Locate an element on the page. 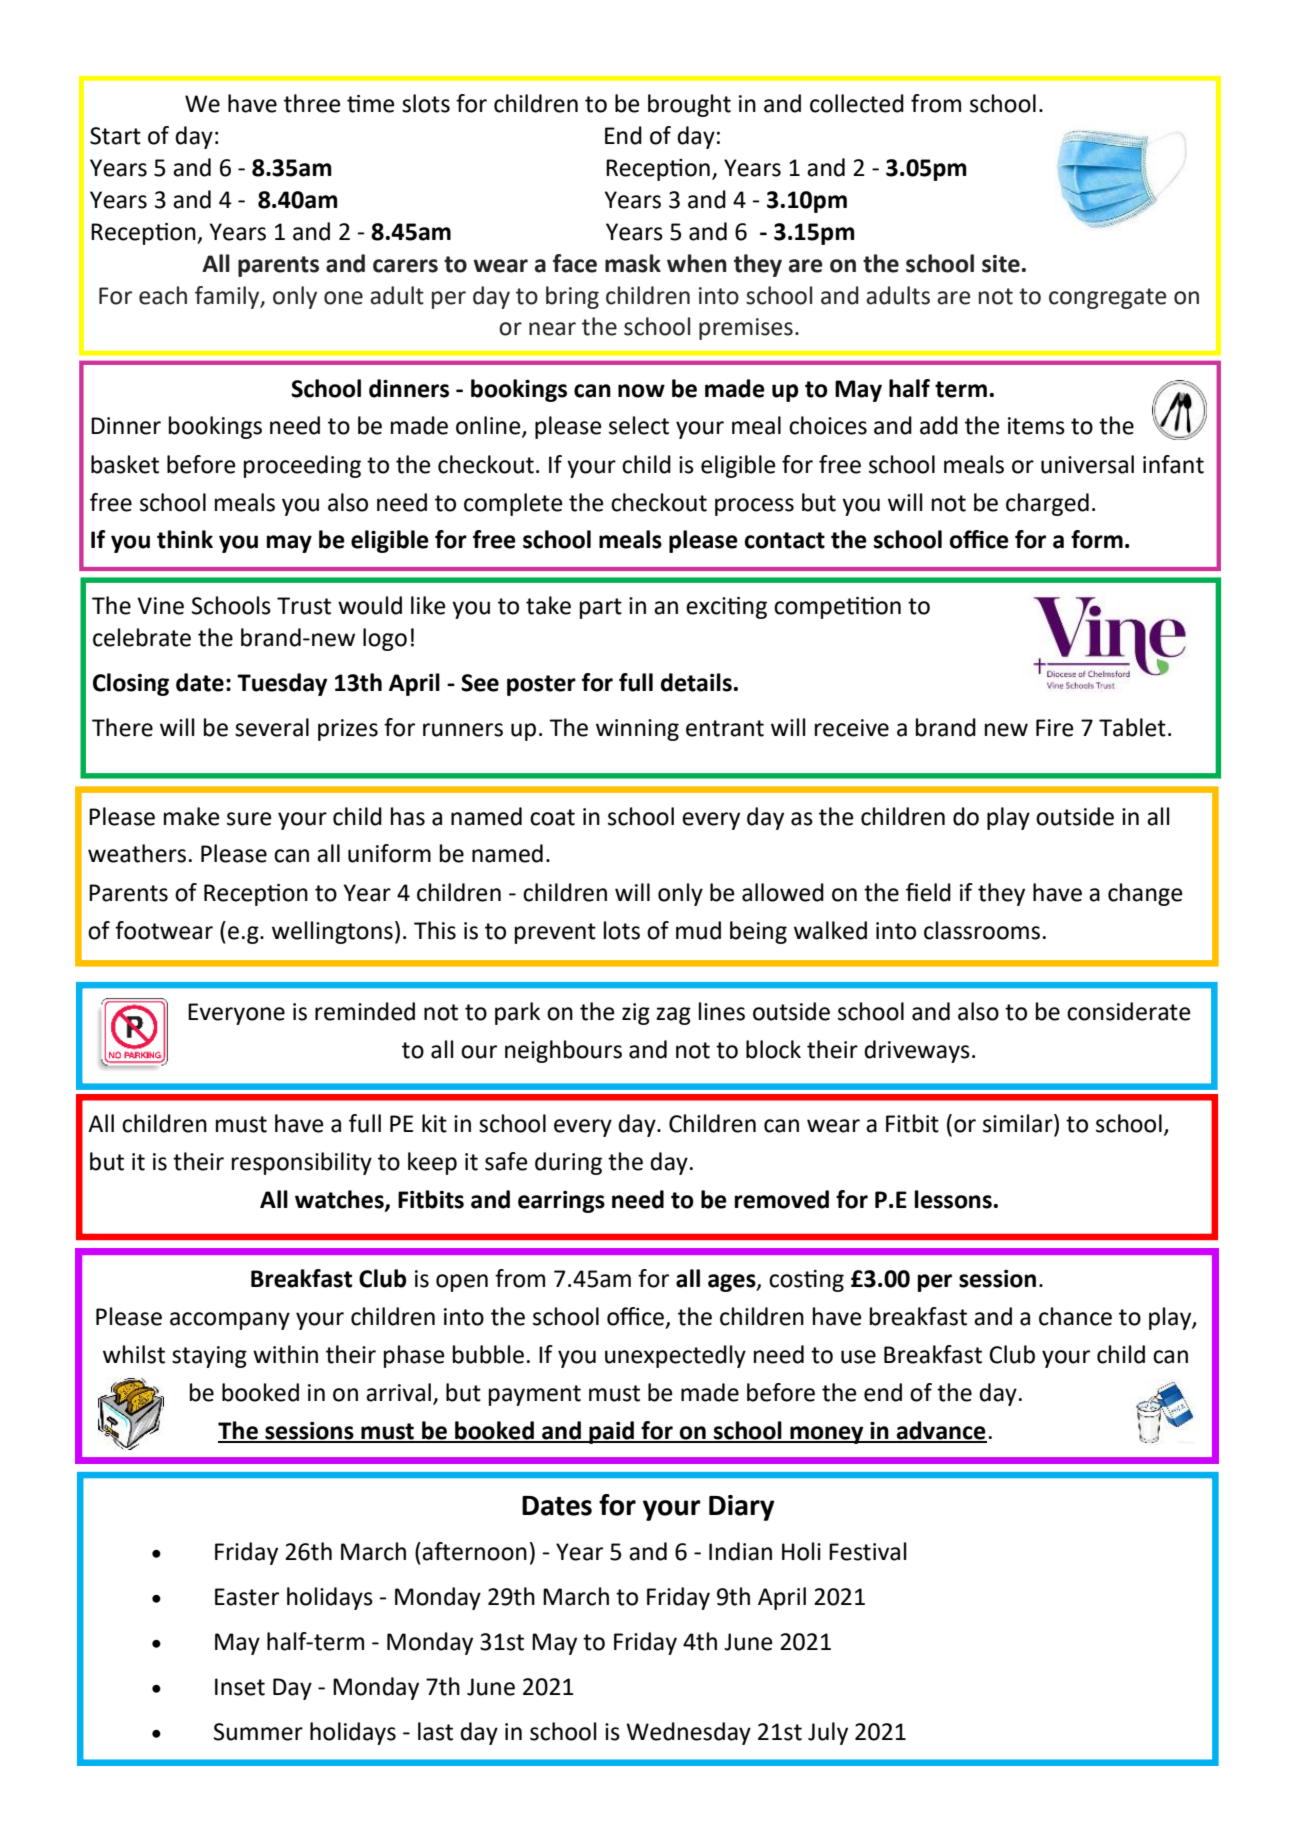 This document has height=1834, width=1297. site is located at coordinates (1001, 264).
